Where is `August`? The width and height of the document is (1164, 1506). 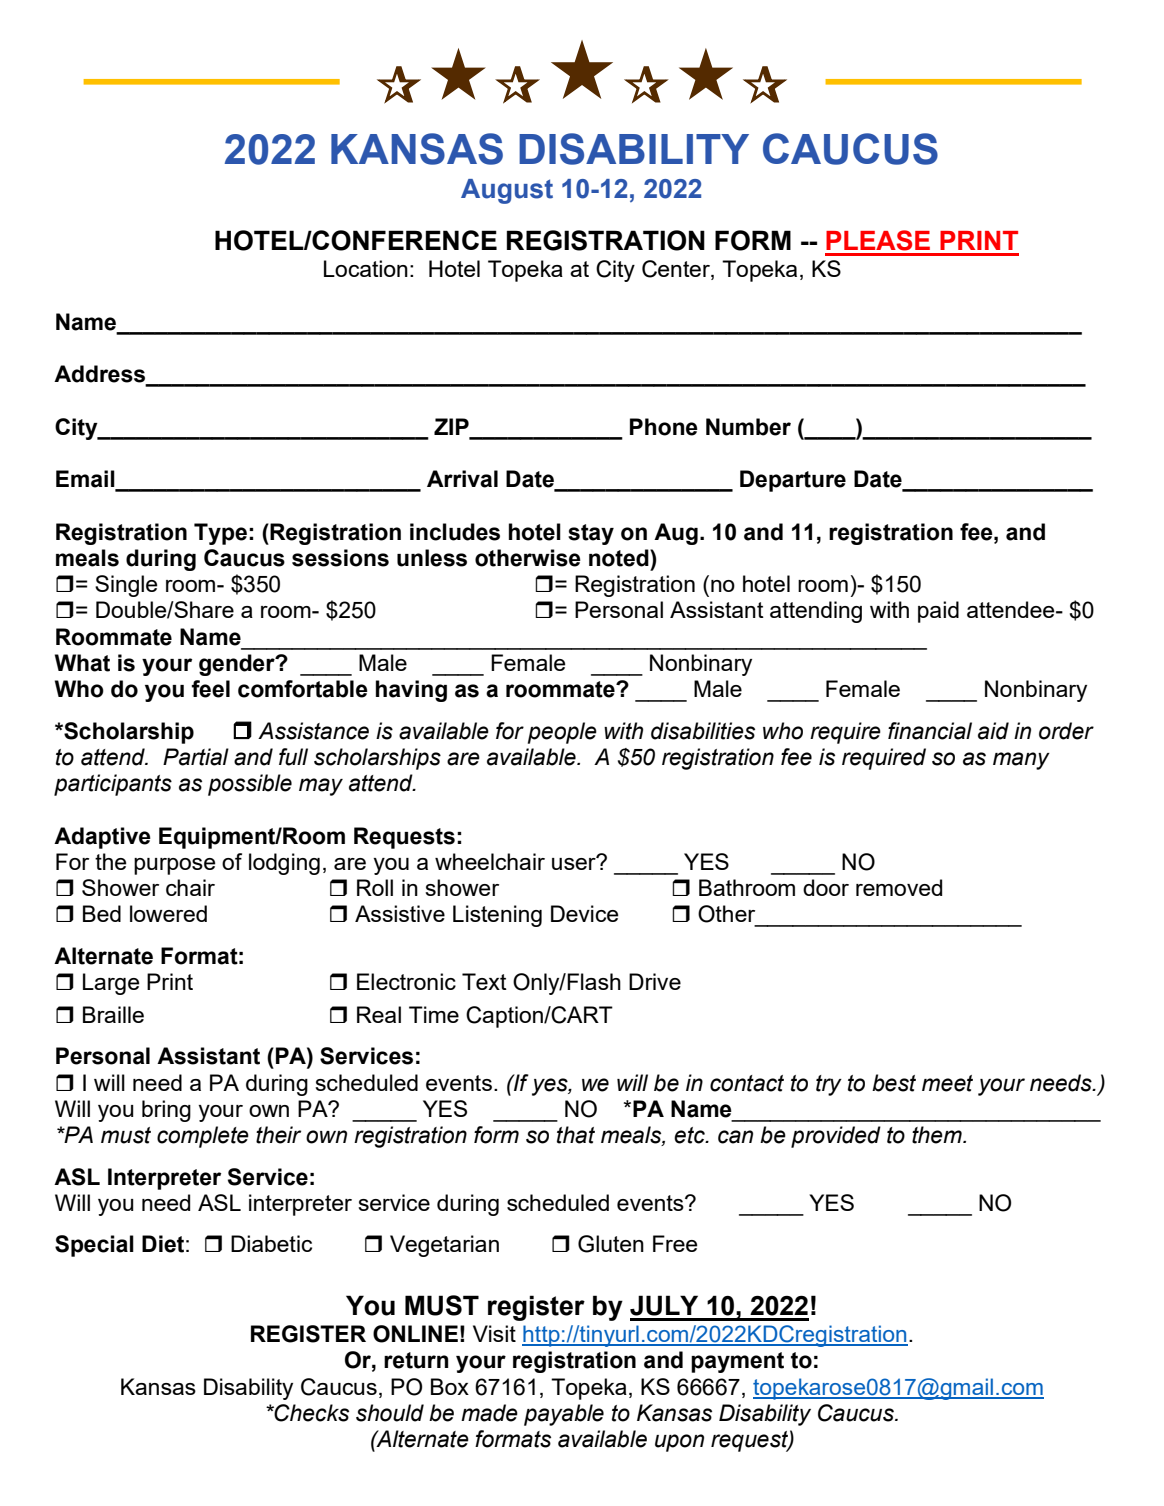
August is located at coordinates (507, 191).
